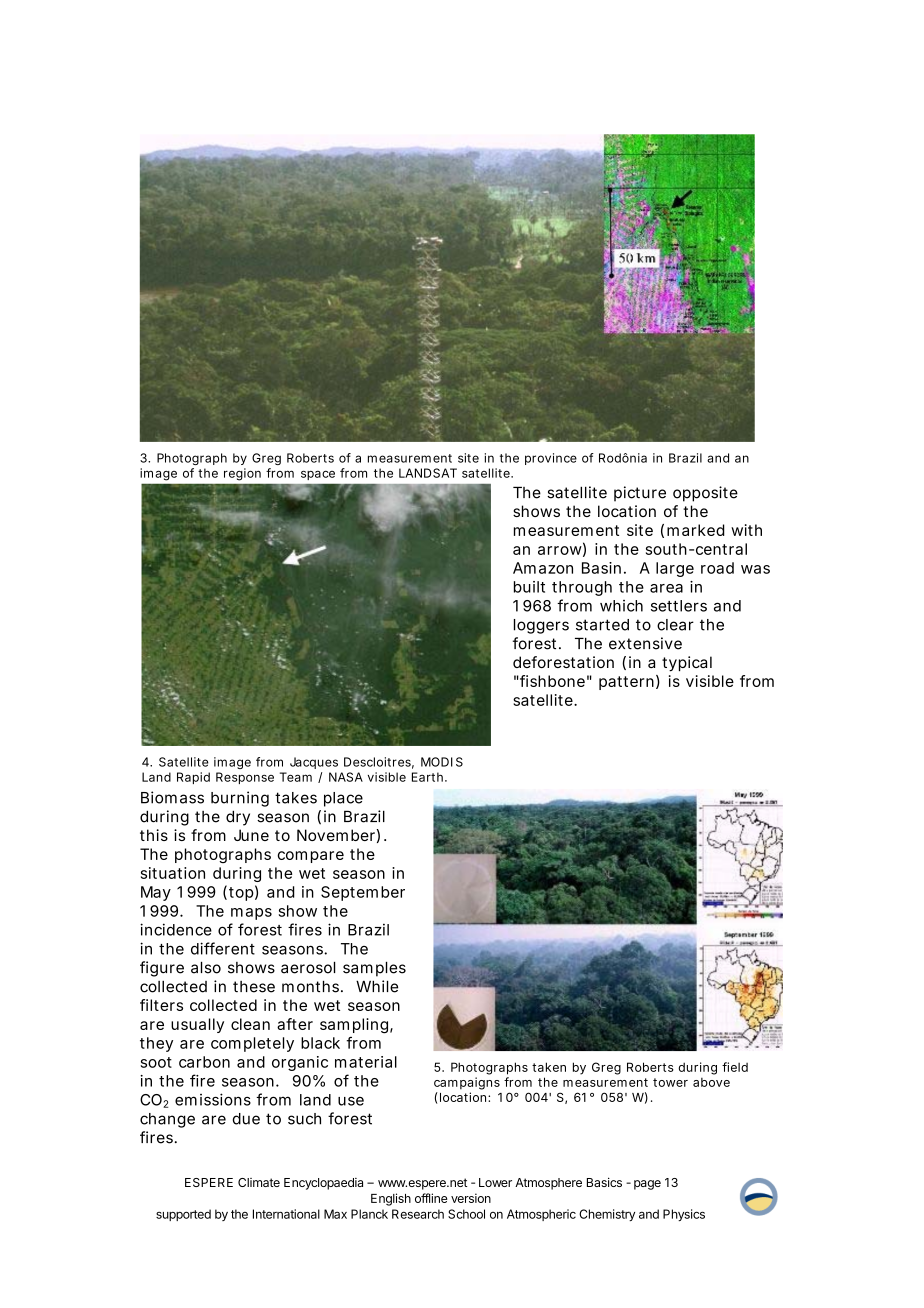  Describe the element at coordinates (251, 835) in the screenshot. I see `June` at that location.
